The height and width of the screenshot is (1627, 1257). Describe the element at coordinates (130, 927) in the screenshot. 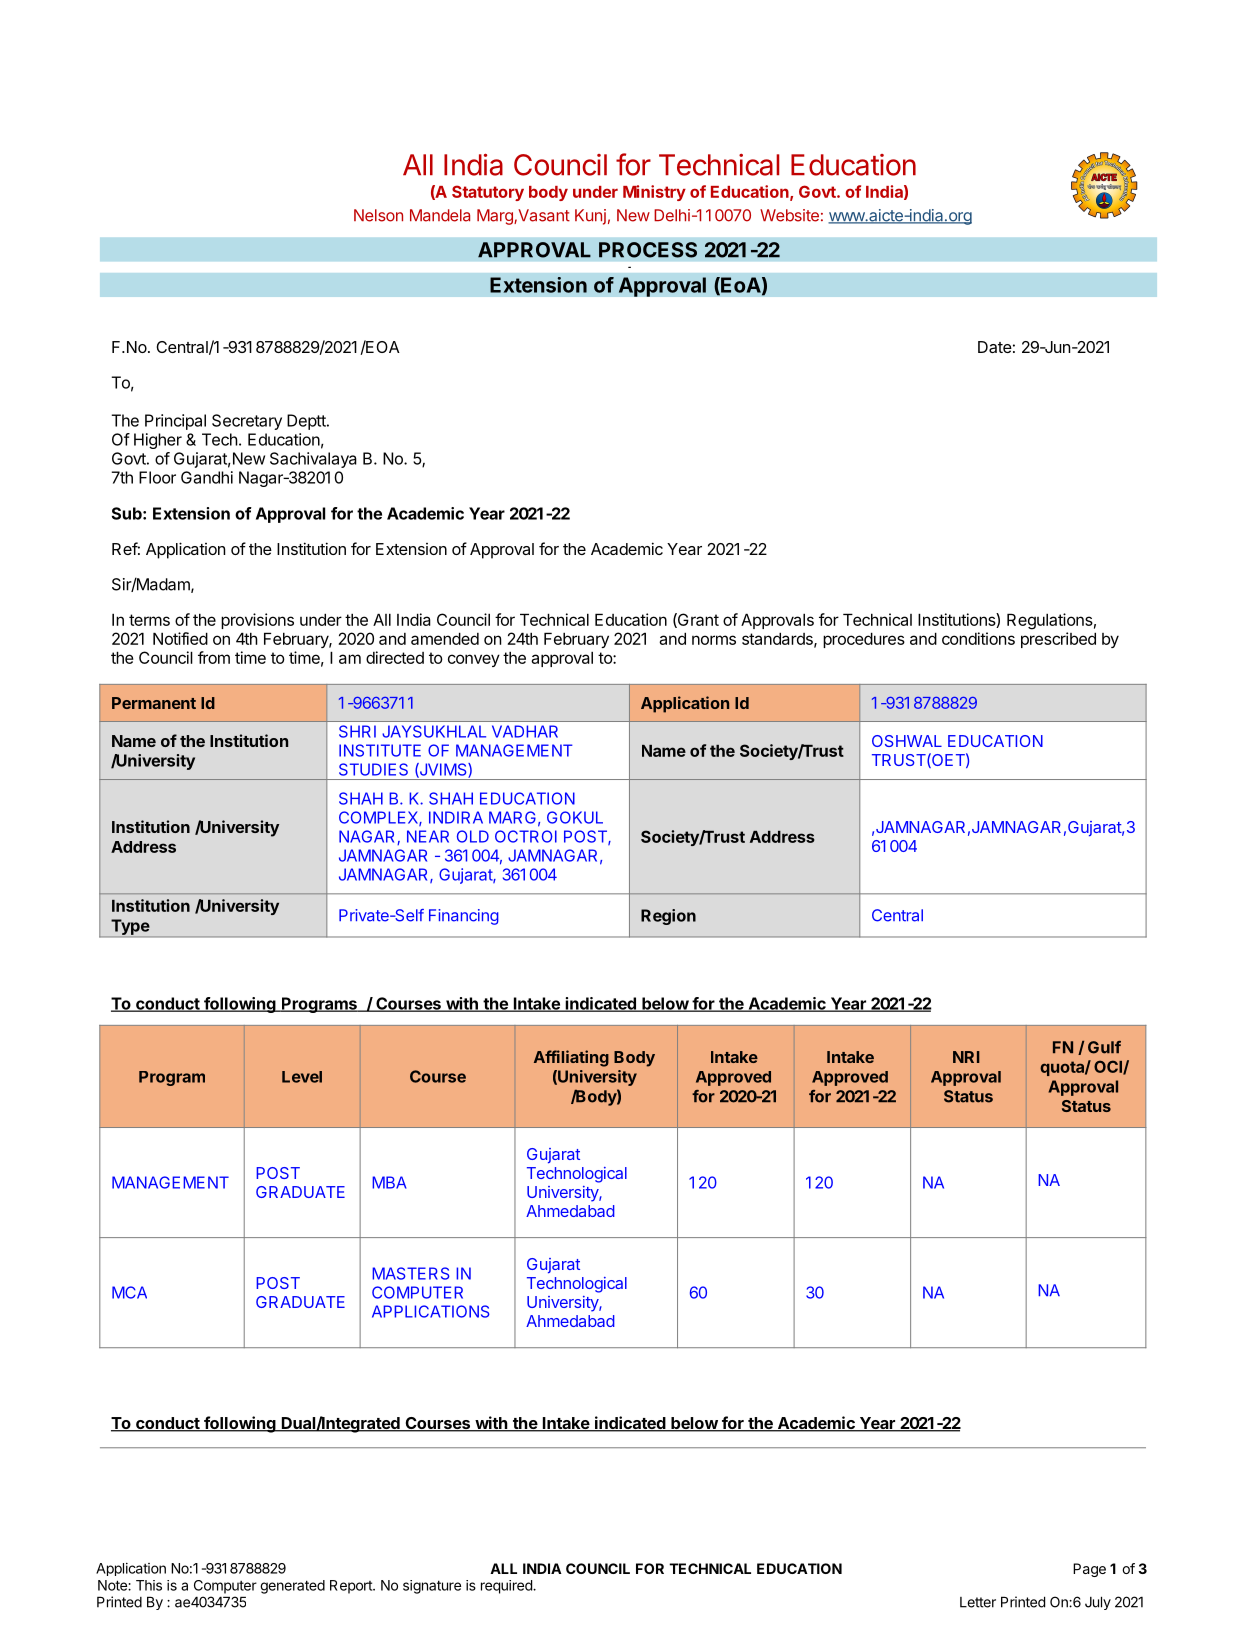

I see `Type` at that location.
